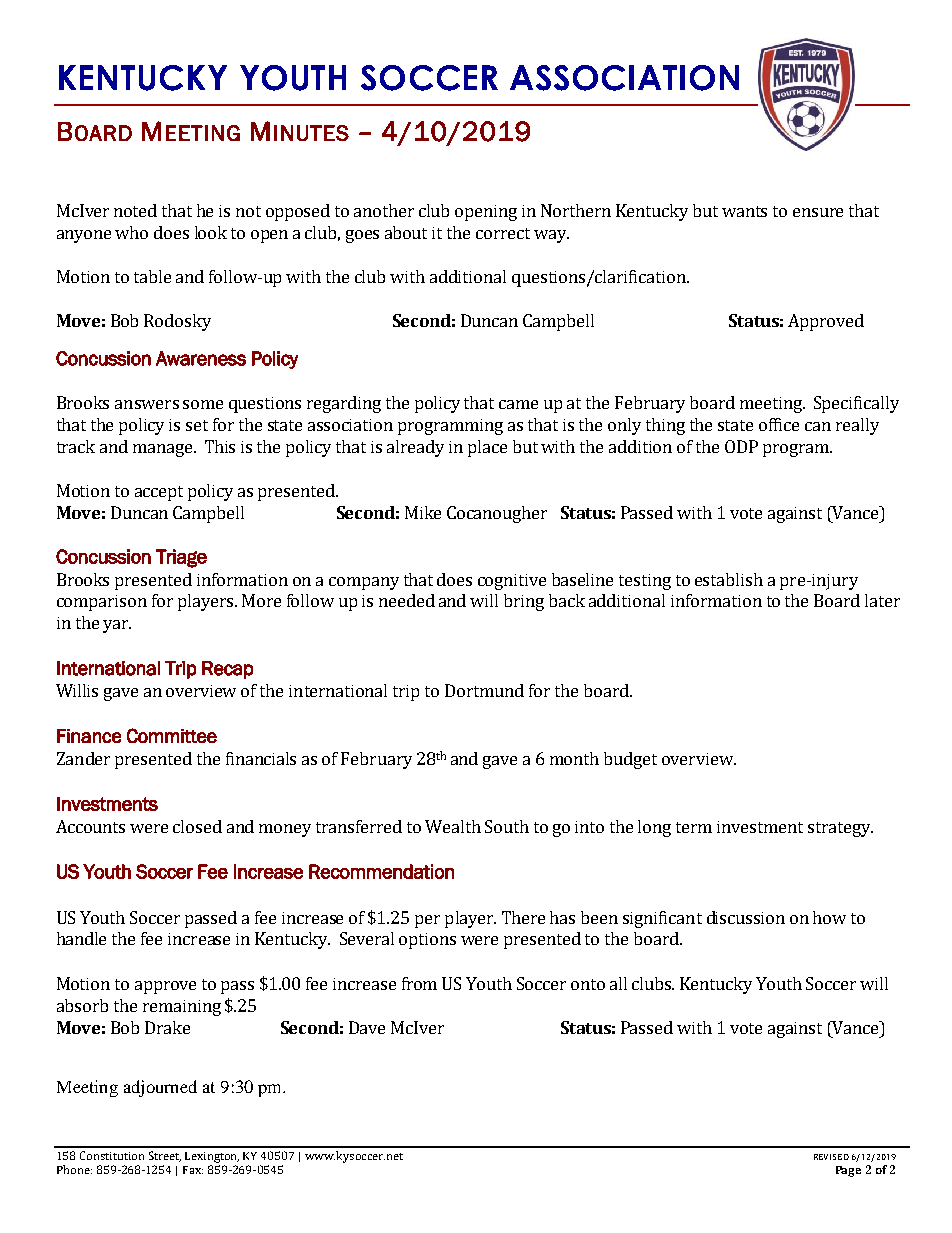 This document has width=952, height=1233. What do you see at coordinates (165, 1156) in the document?
I see `Street` at bounding box center [165, 1156].
